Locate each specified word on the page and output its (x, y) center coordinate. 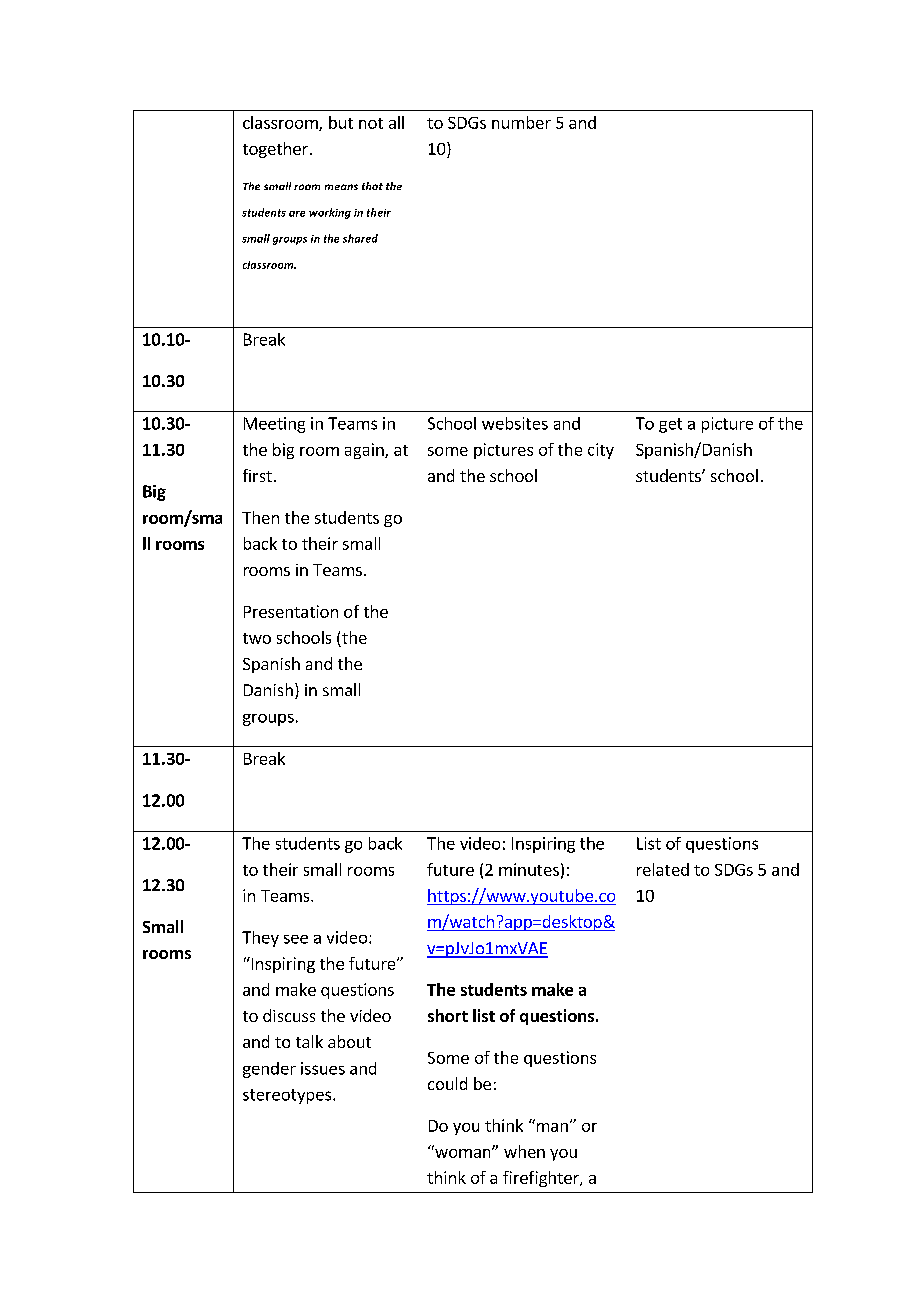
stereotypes (287, 1096)
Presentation (291, 611)
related (663, 869)
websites (515, 423)
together (275, 150)
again (365, 451)
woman (463, 1152)
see (296, 939)
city (601, 451)
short (448, 1015)
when (524, 1151)
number (521, 122)
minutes (529, 869)
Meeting (274, 425)
